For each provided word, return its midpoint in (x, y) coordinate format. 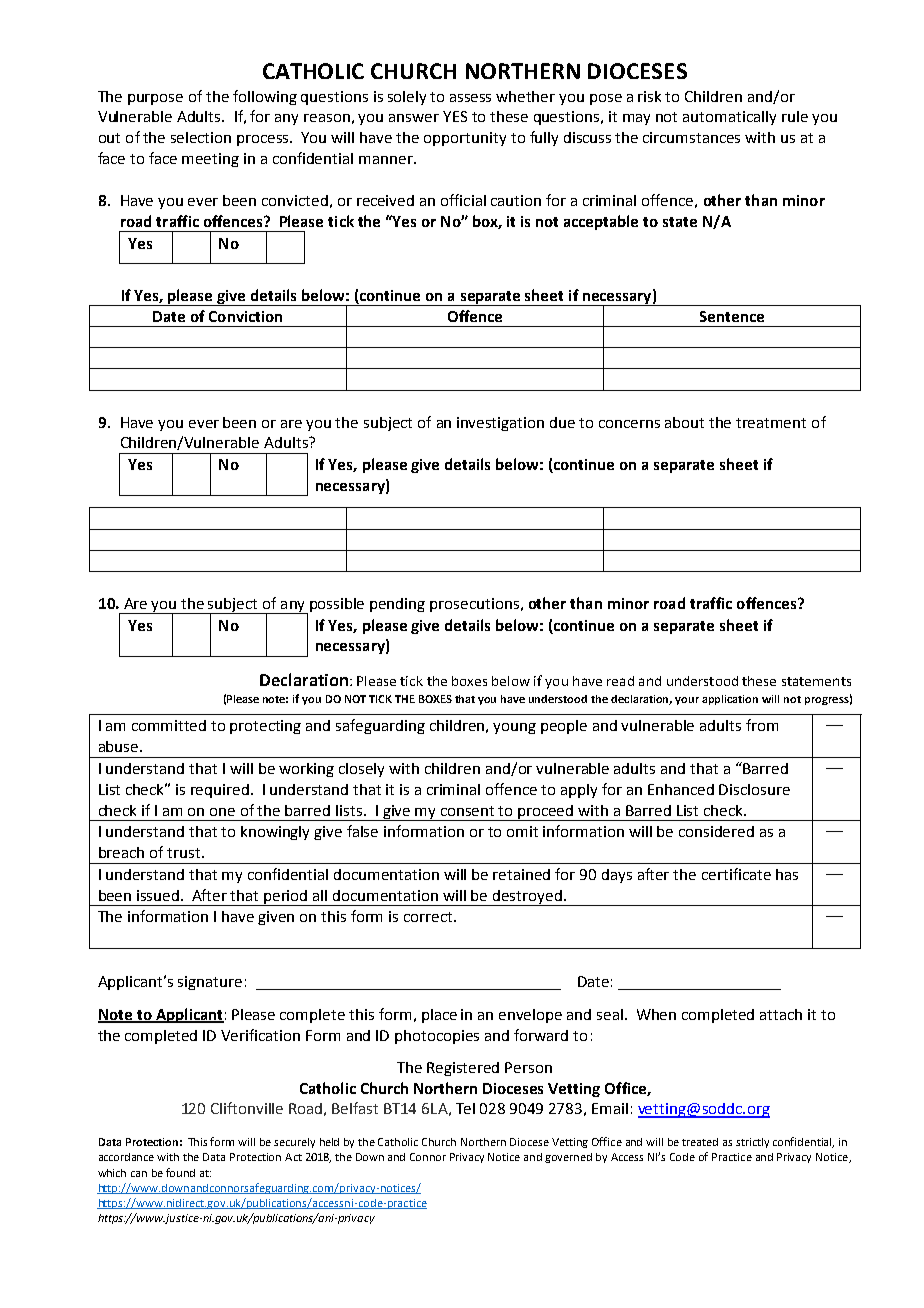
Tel (465, 1108)
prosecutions (474, 605)
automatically (729, 118)
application (730, 700)
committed (169, 725)
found (180, 1172)
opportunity (465, 139)
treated (700, 1142)
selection (201, 137)
